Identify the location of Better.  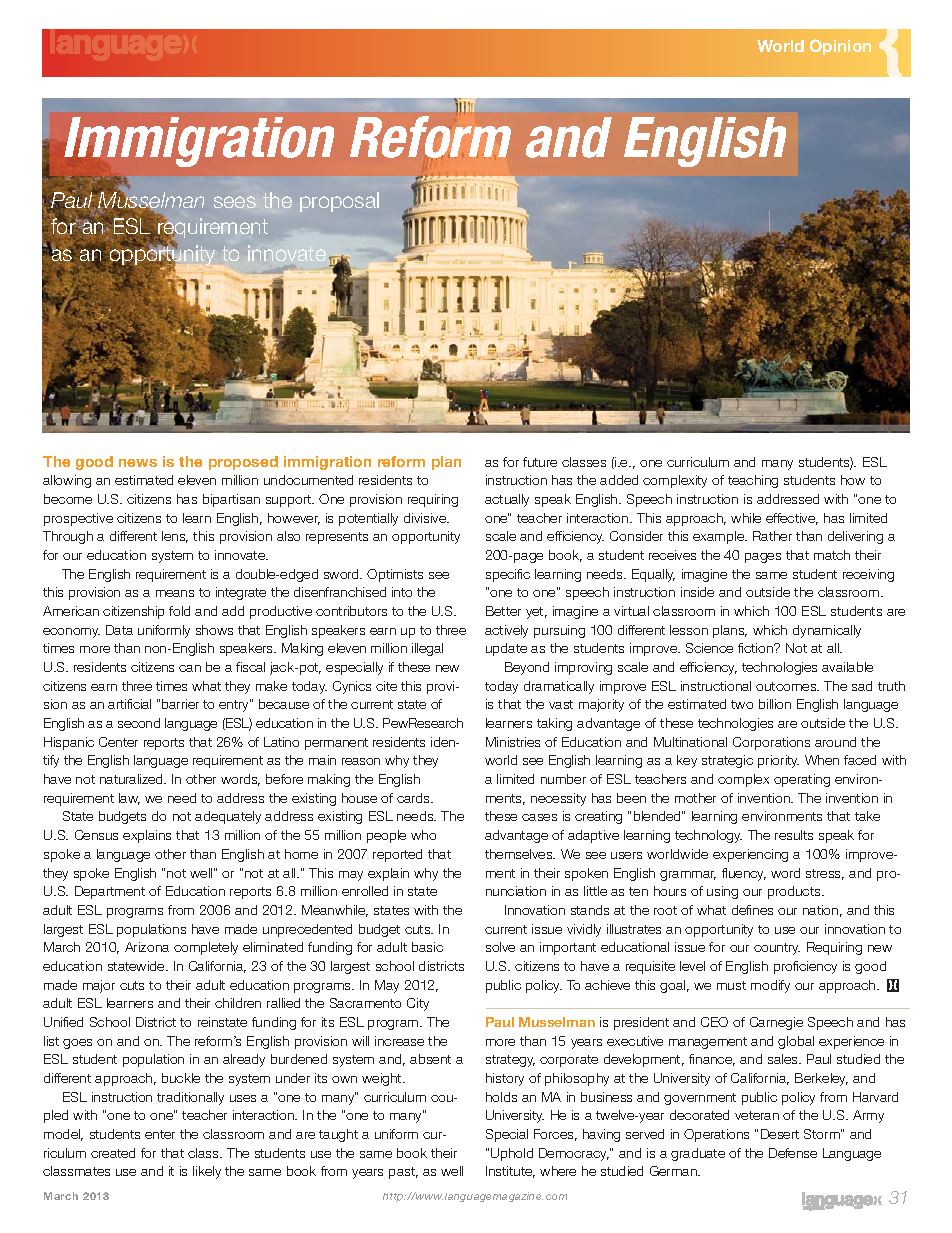
(503, 611).
